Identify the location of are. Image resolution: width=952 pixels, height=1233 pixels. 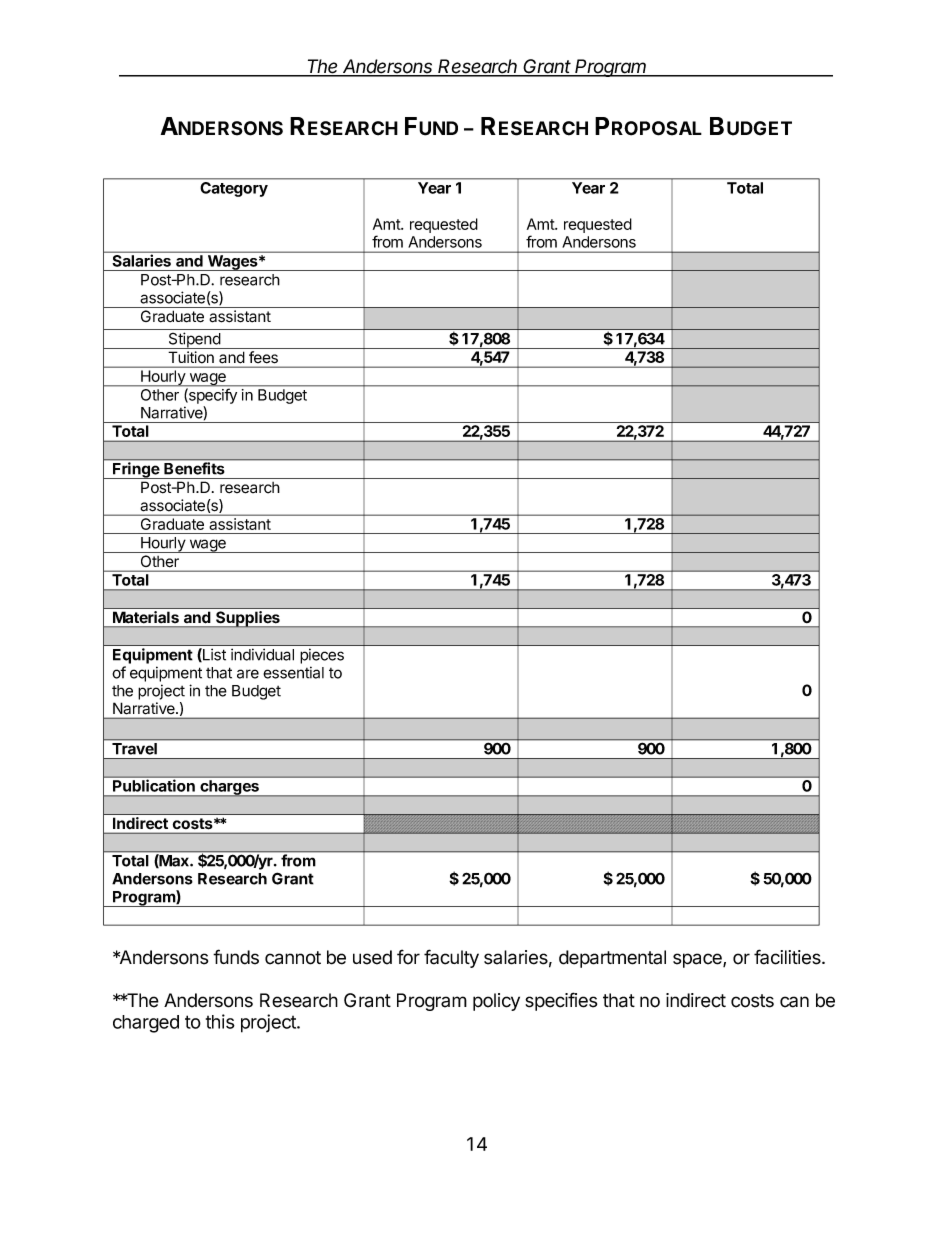
(248, 674).
